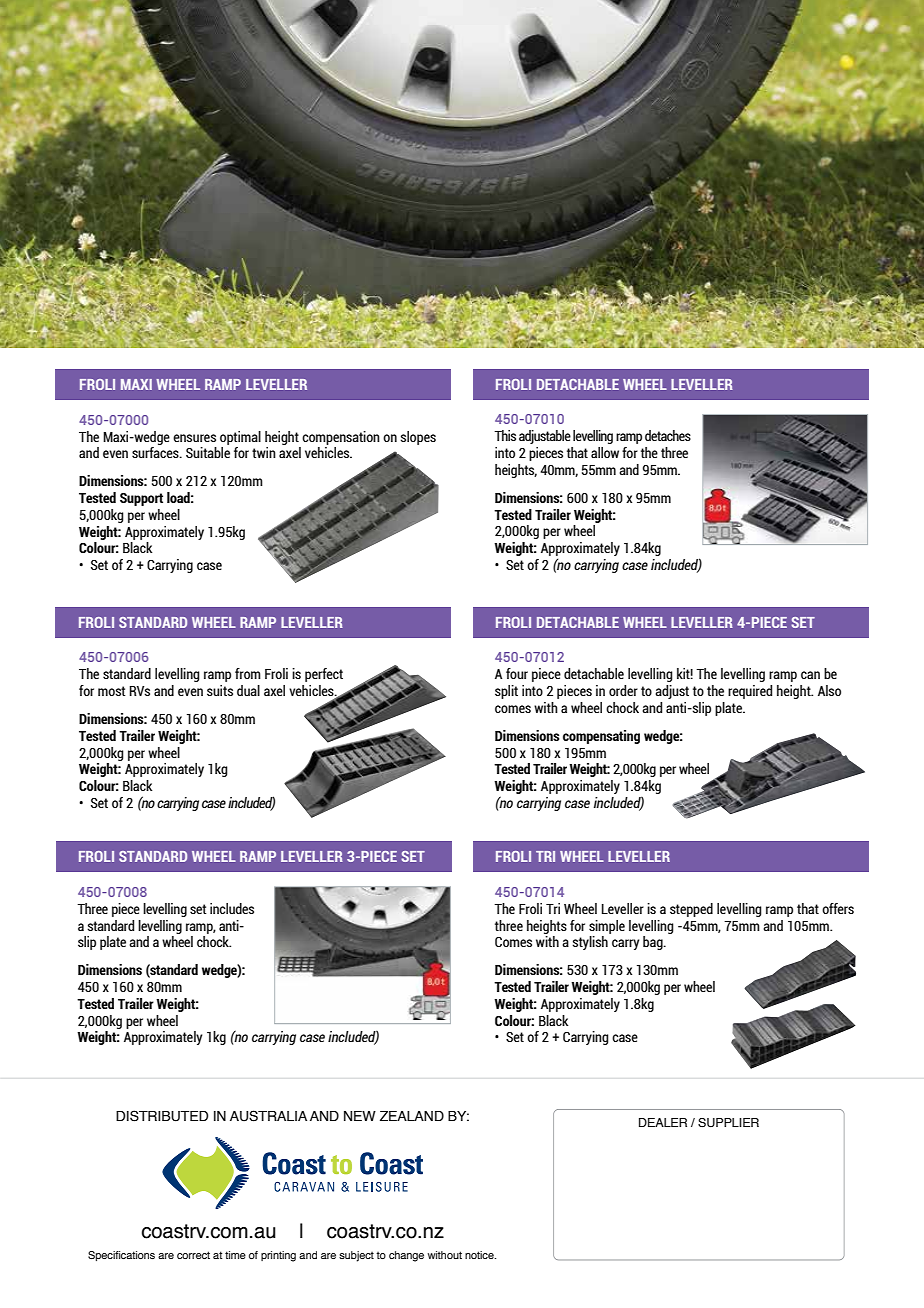 This screenshot has height=1308, width=924. What do you see at coordinates (193, 1255) in the screenshot?
I see `correct` at bounding box center [193, 1255].
